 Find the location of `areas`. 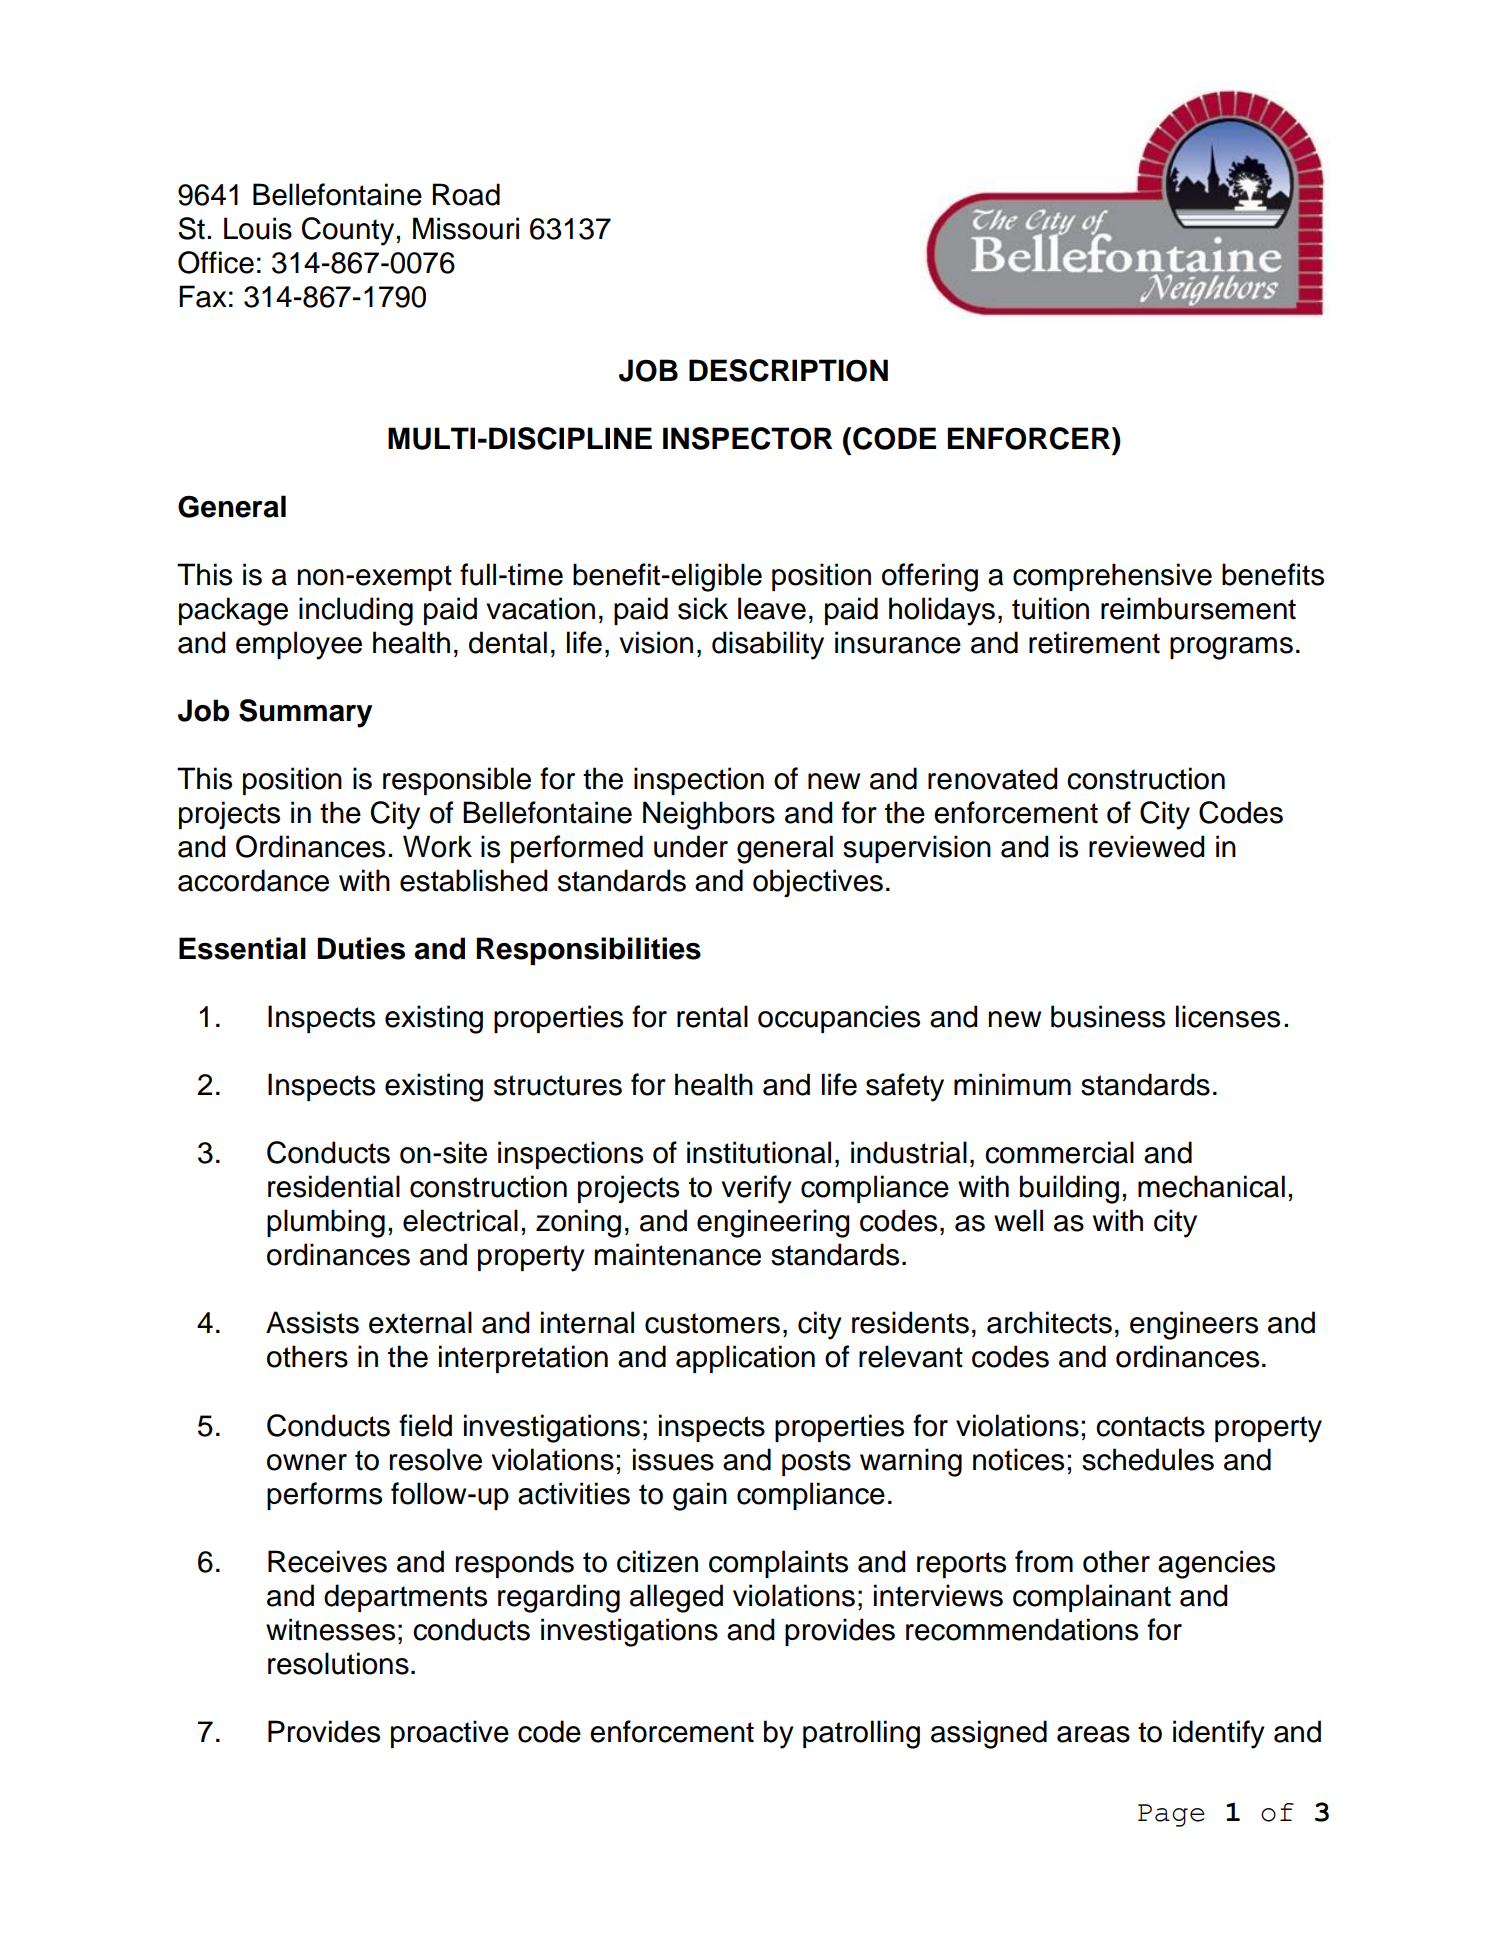

areas is located at coordinates (1093, 1734).
